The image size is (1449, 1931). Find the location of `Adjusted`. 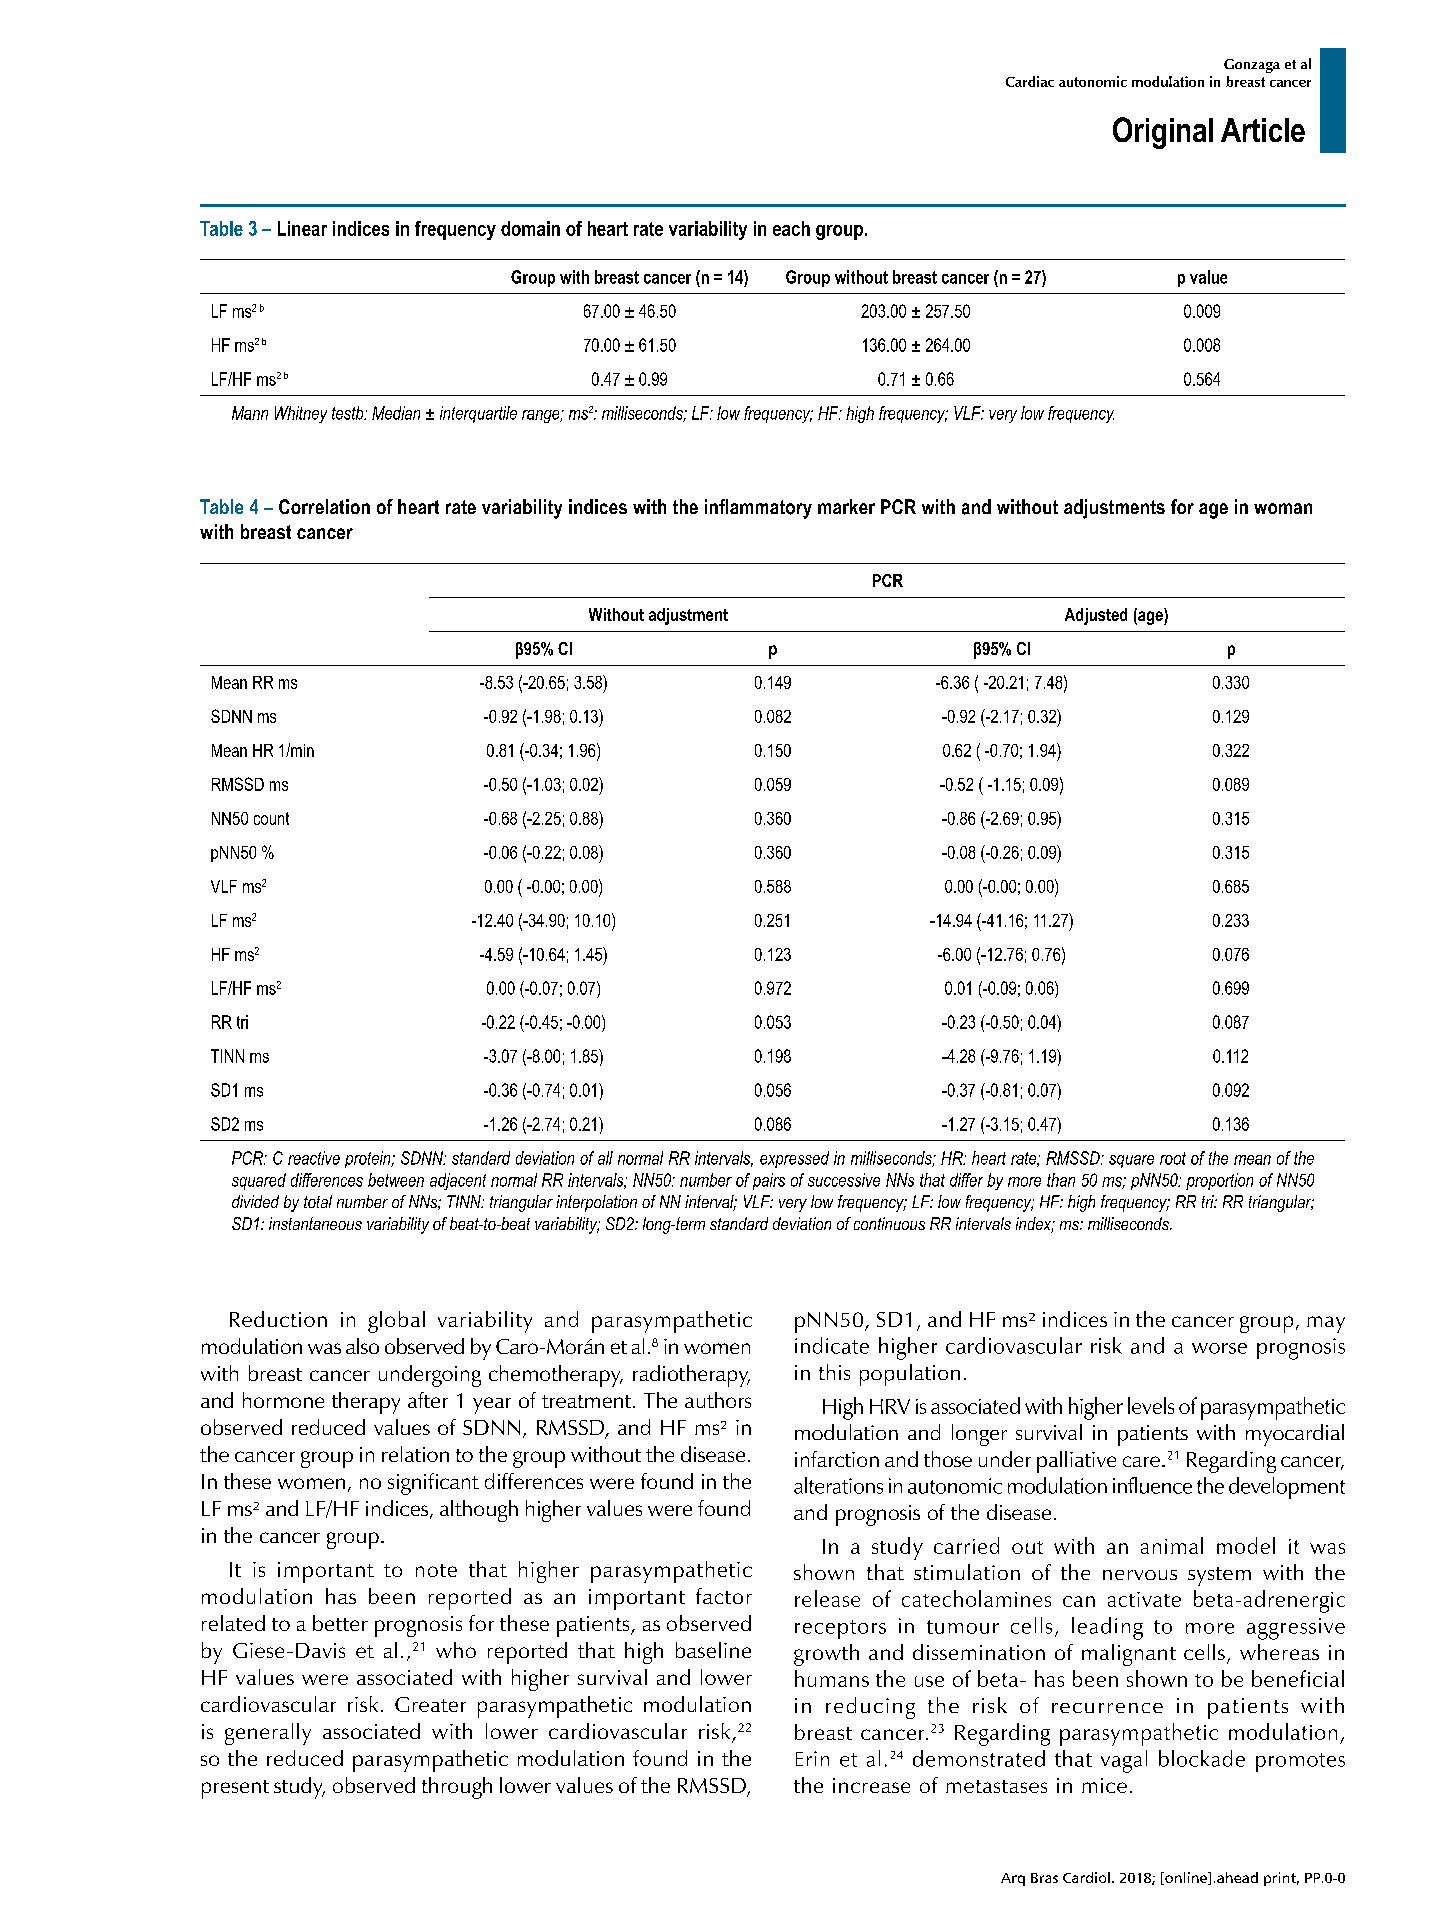

Adjusted is located at coordinates (1096, 616).
